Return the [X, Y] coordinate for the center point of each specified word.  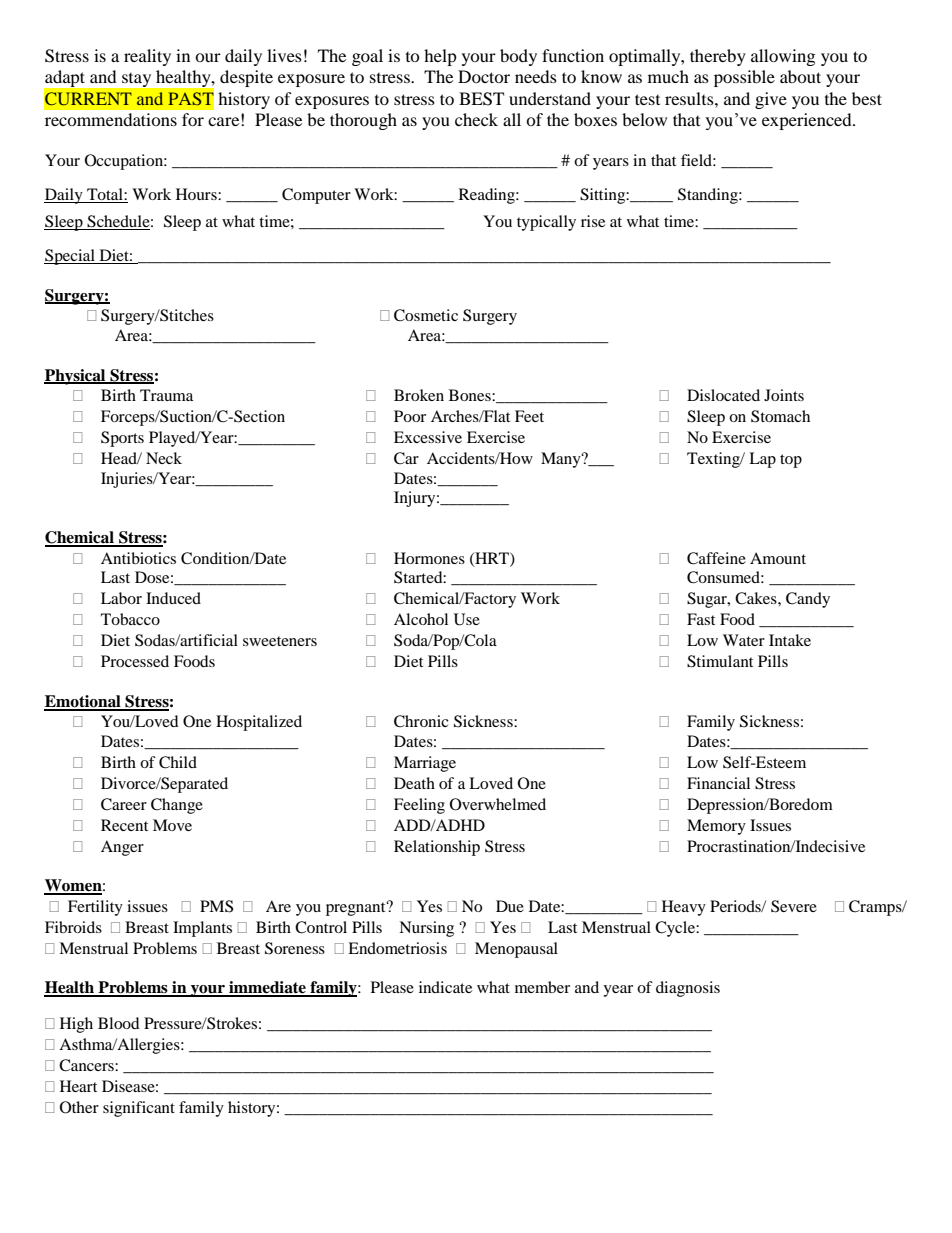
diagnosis [688, 989]
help [440, 57]
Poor [410, 416]
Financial [718, 783]
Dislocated [723, 395]
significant [139, 1109]
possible [744, 78]
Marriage [425, 764]
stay [136, 80]
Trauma [166, 395]
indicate [445, 987]
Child [178, 762]
